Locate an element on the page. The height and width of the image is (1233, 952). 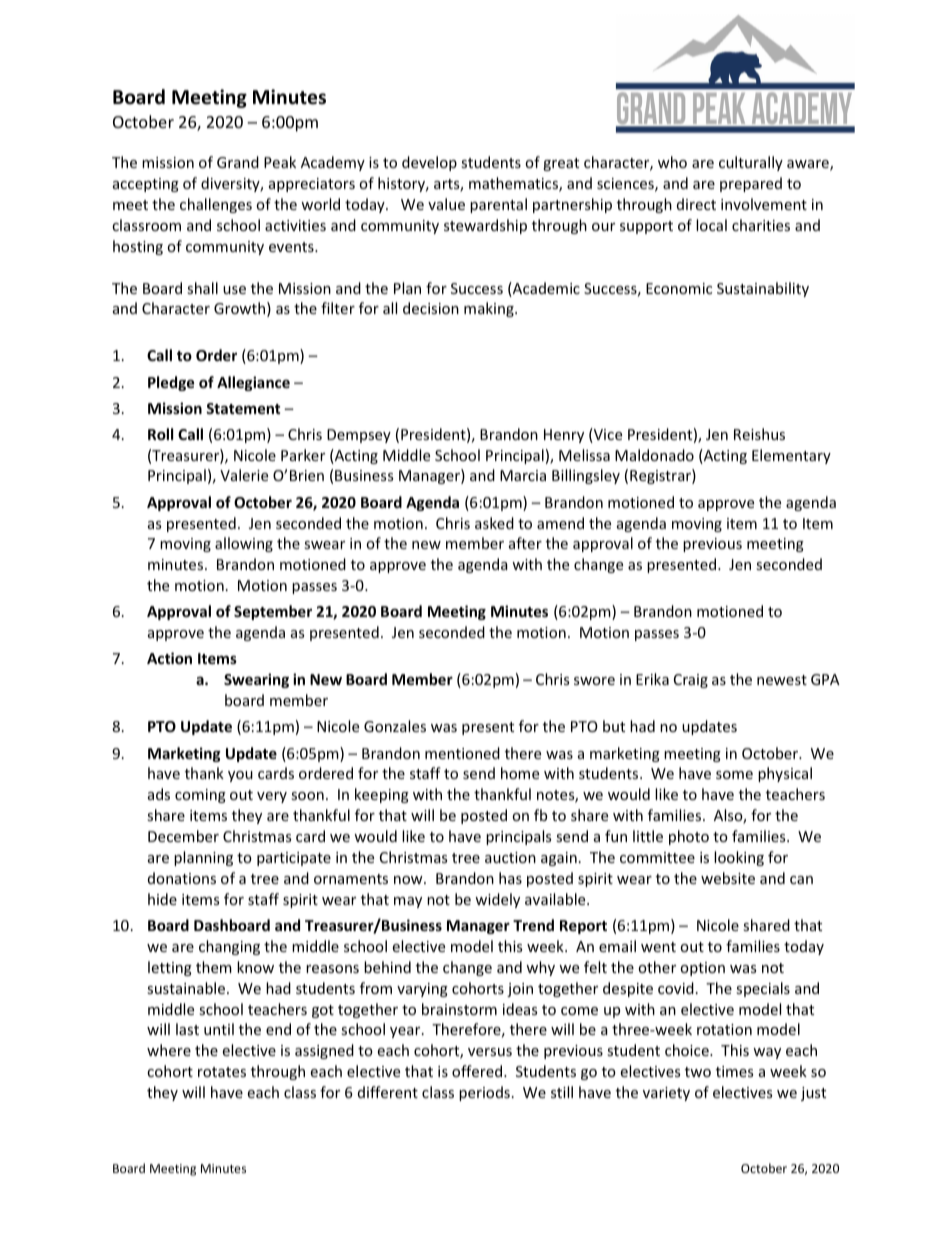
September is located at coordinates (273, 612).
